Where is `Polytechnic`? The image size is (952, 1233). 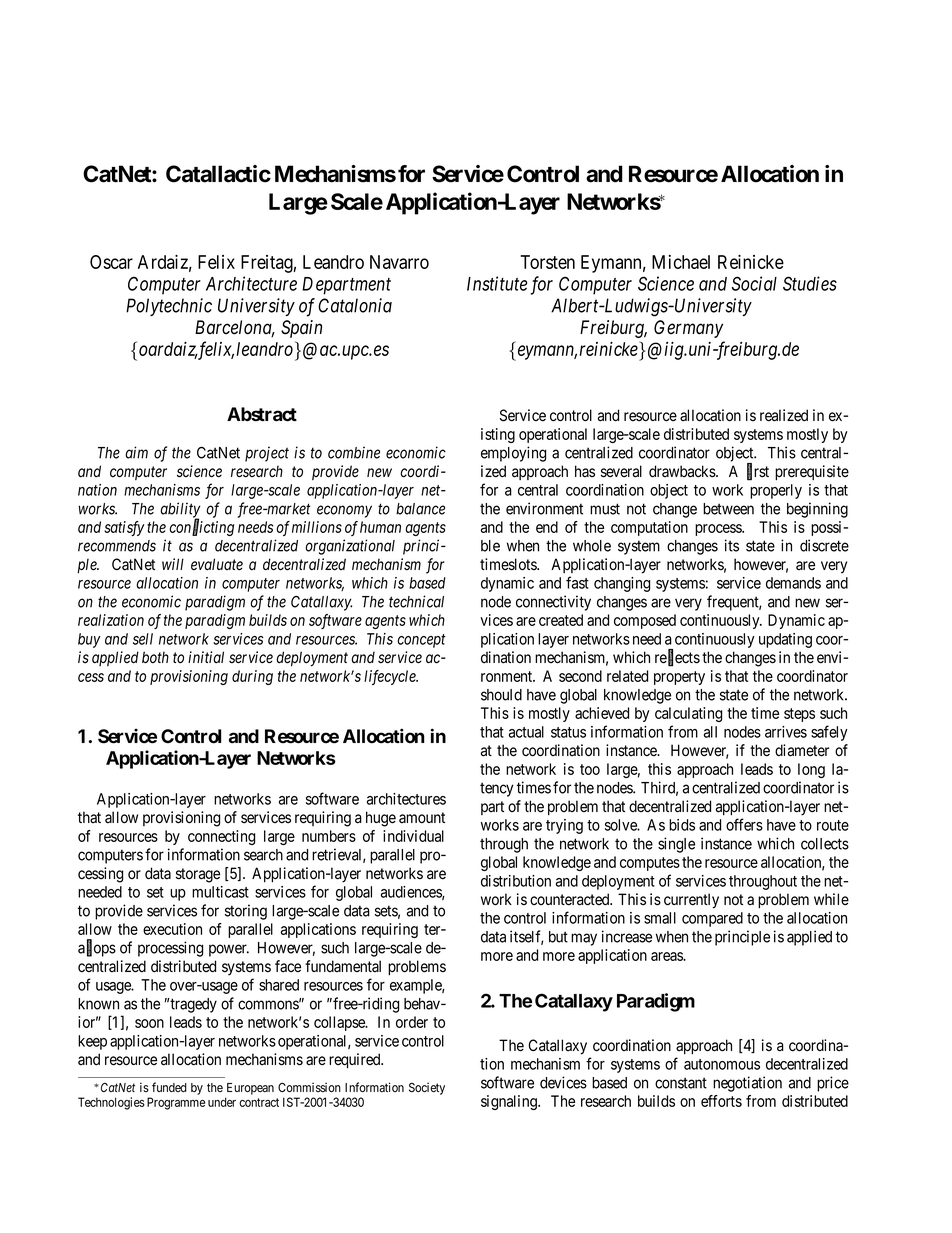
Polytechnic is located at coordinates (169, 307).
